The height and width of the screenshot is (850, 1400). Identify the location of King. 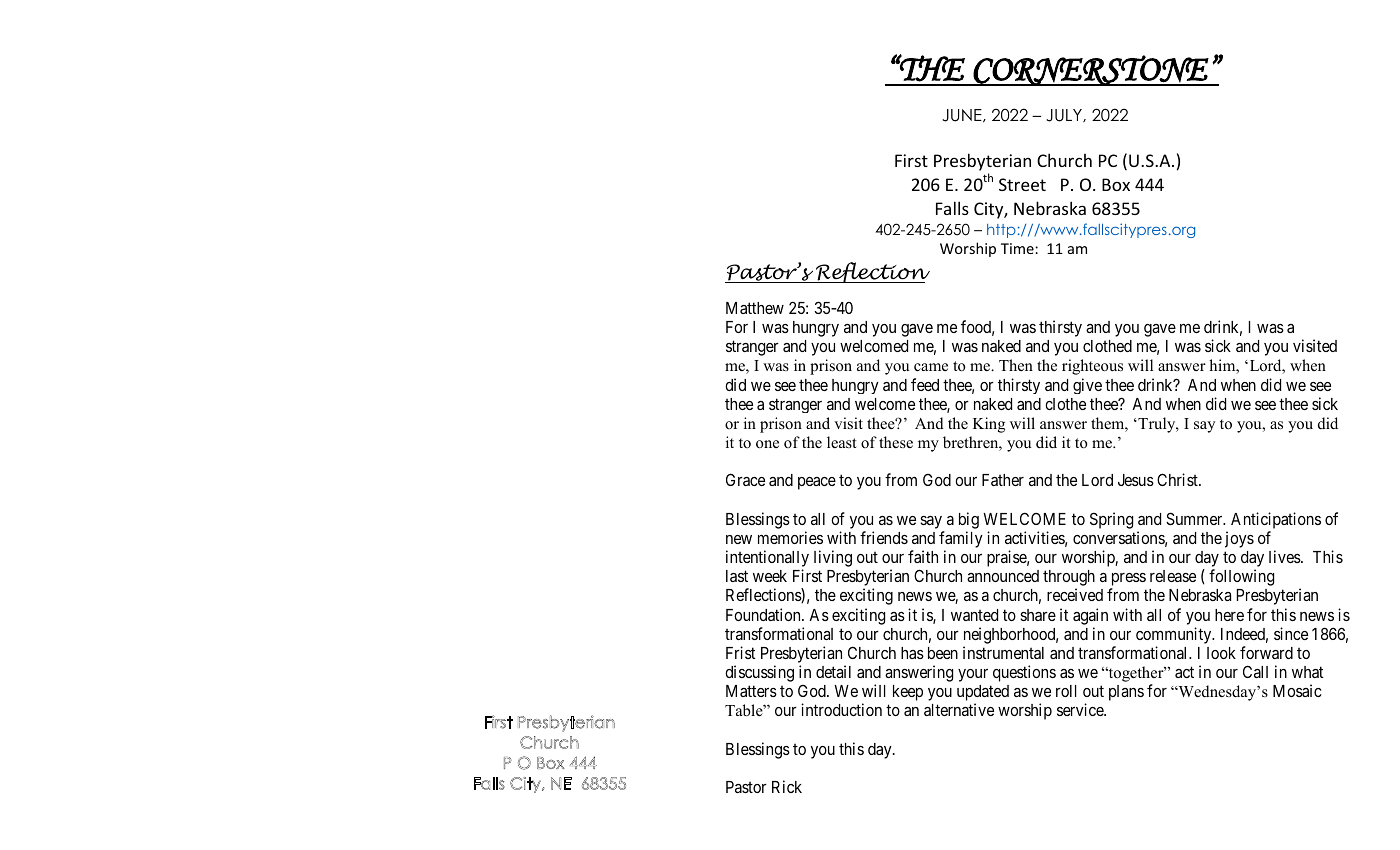
(989, 425).
